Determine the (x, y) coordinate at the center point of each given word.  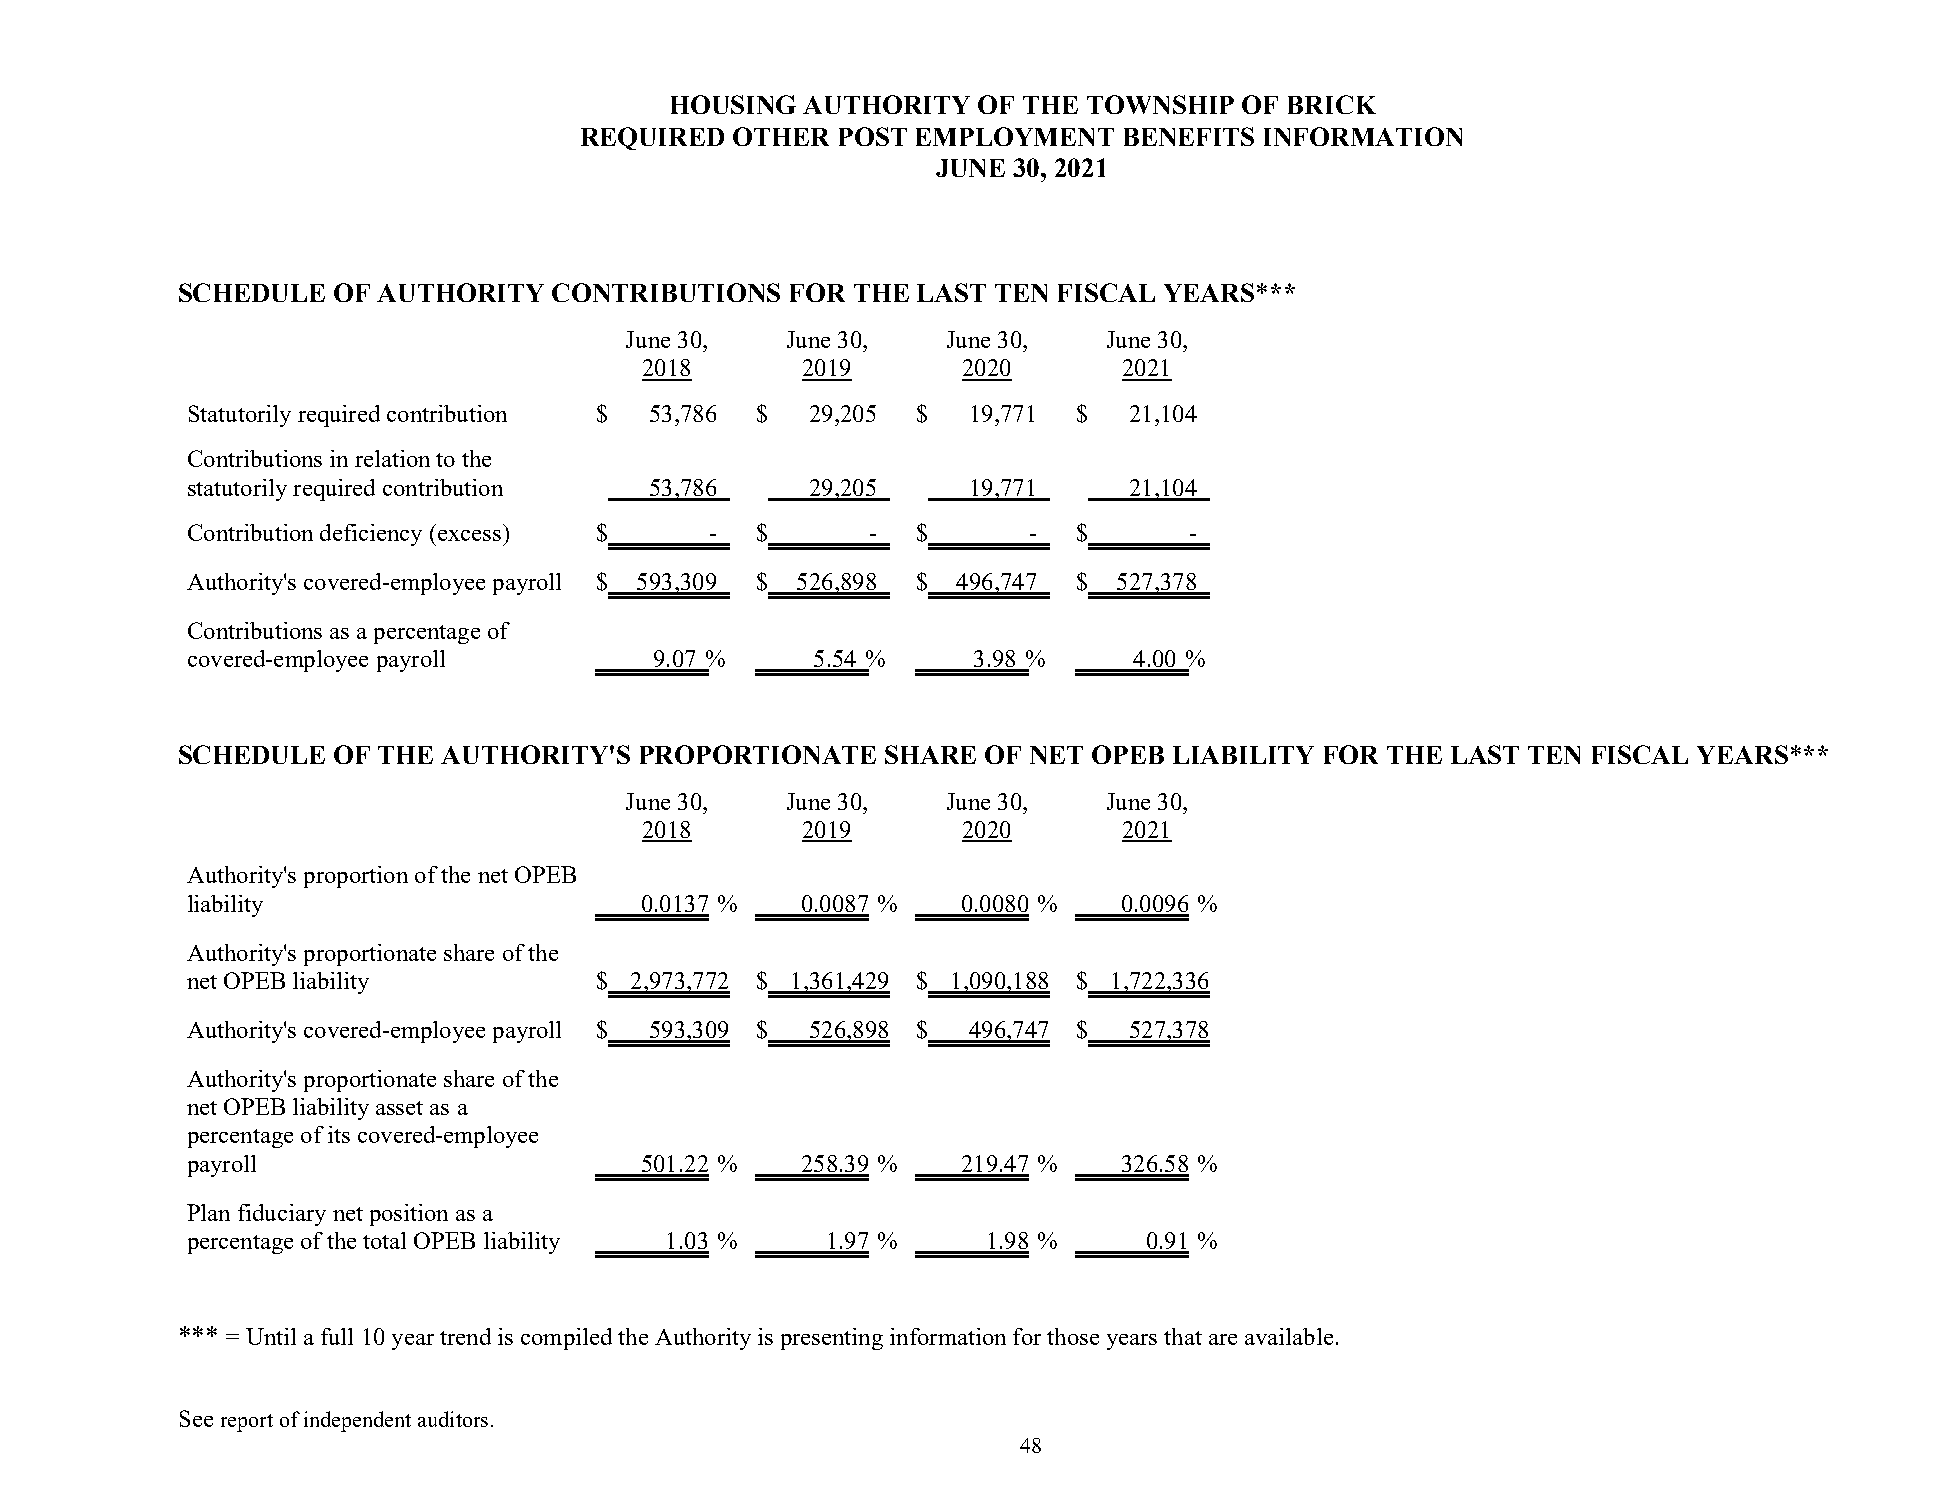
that (1183, 1336)
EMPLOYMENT (1015, 136)
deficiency (371, 535)
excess (469, 535)
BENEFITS (1189, 136)
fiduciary (282, 1215)
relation (392, 458)
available (1289, 1336)
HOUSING (733, 104)
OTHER (781, 136)
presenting (832, 1339)
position (409, 1215)
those (1073, 1336)
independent (357, 1421)
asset (399, 1108)
